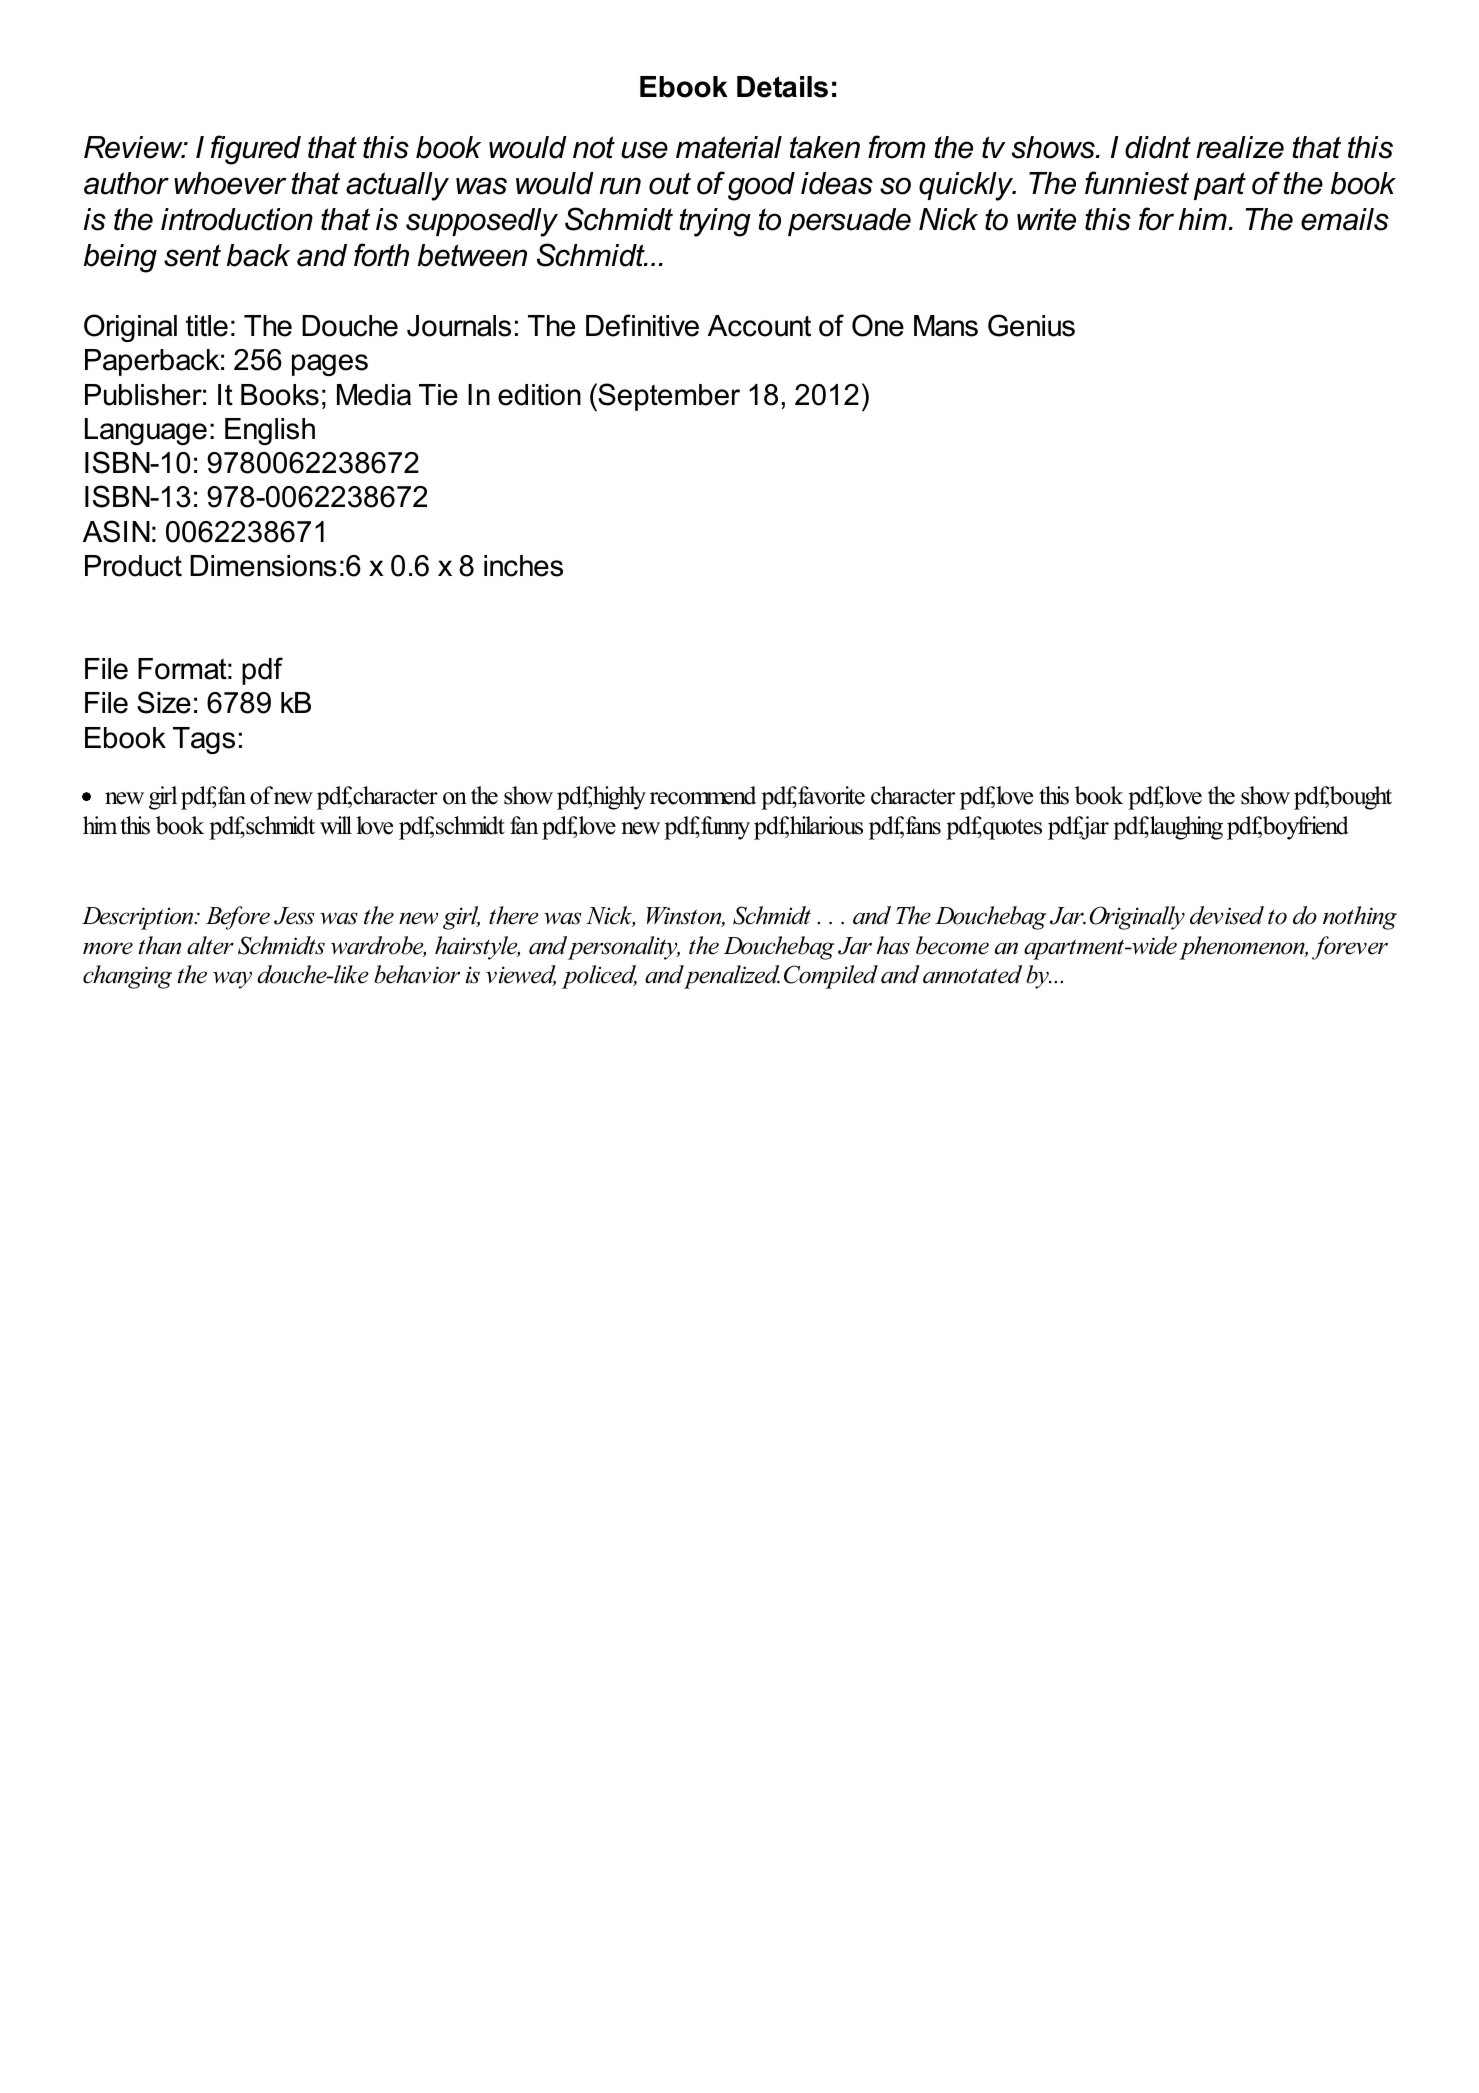 The width and height of the screenshot is (1479, 2093). Describe the element at coordinates (207, 326) in the screenshot. I see `title` at that location.
